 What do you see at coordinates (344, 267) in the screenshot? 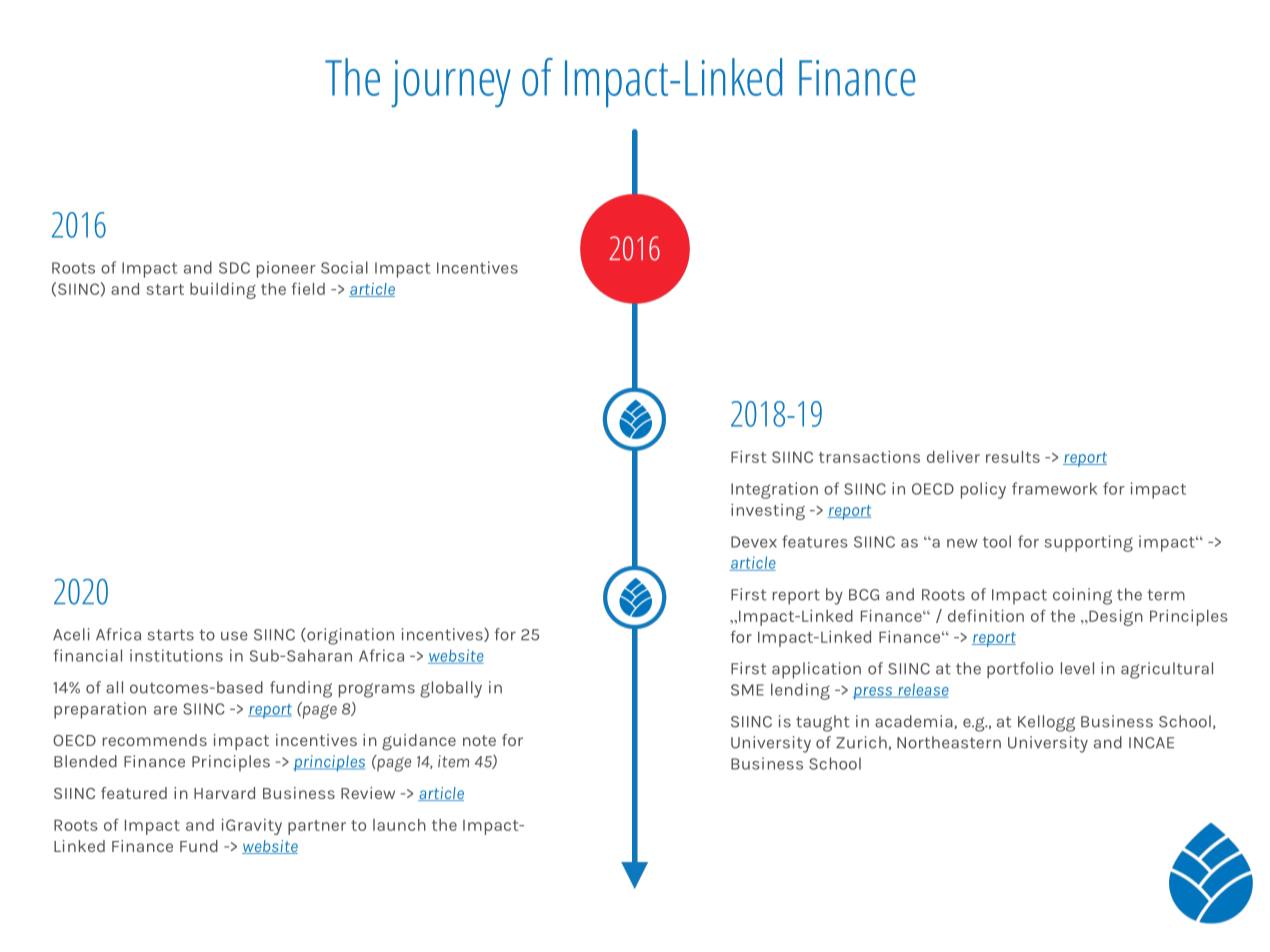
I see `Social` at bounding box center [344, 267].
